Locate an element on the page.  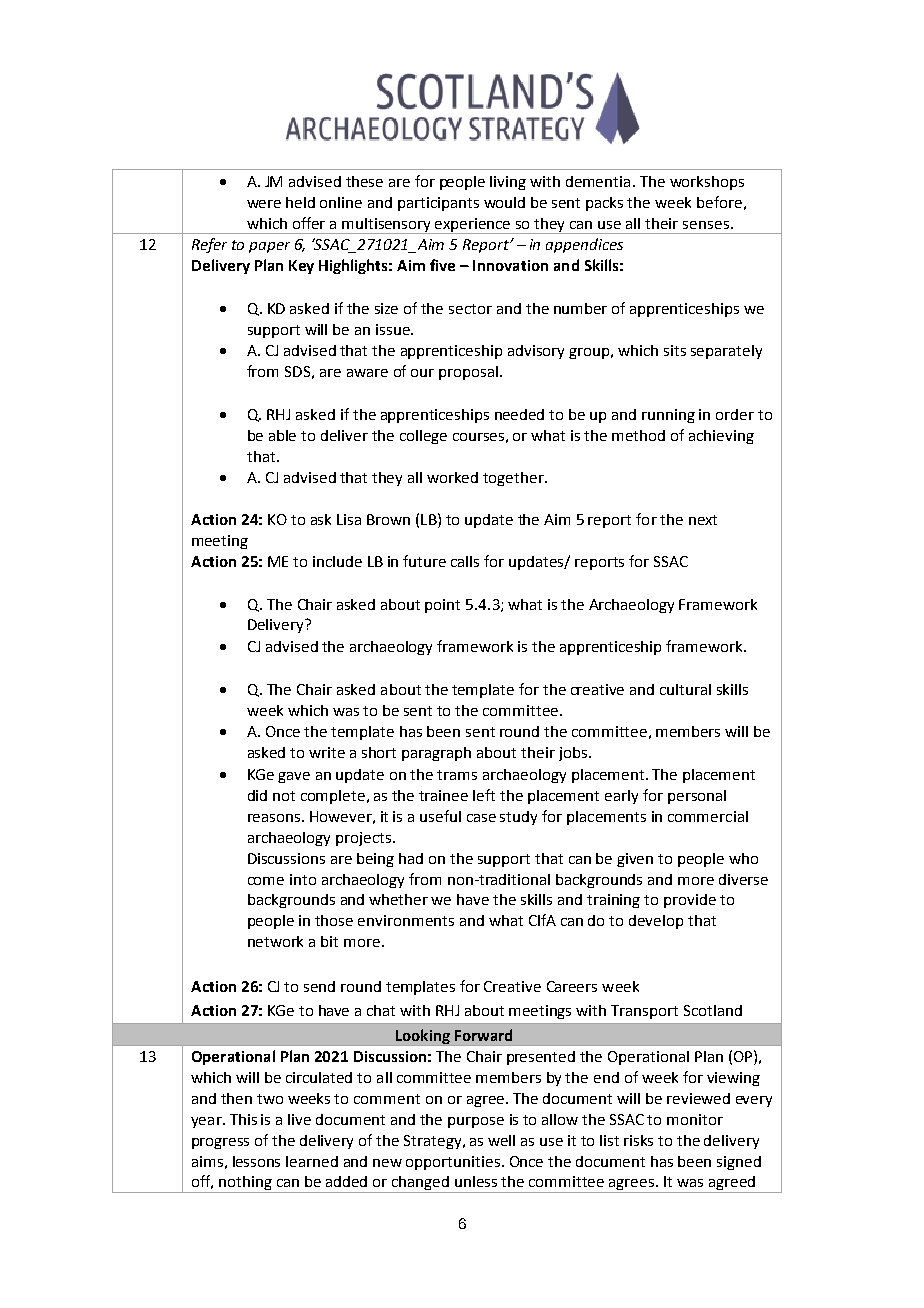
cultural is located at coordinates (685, 689).
